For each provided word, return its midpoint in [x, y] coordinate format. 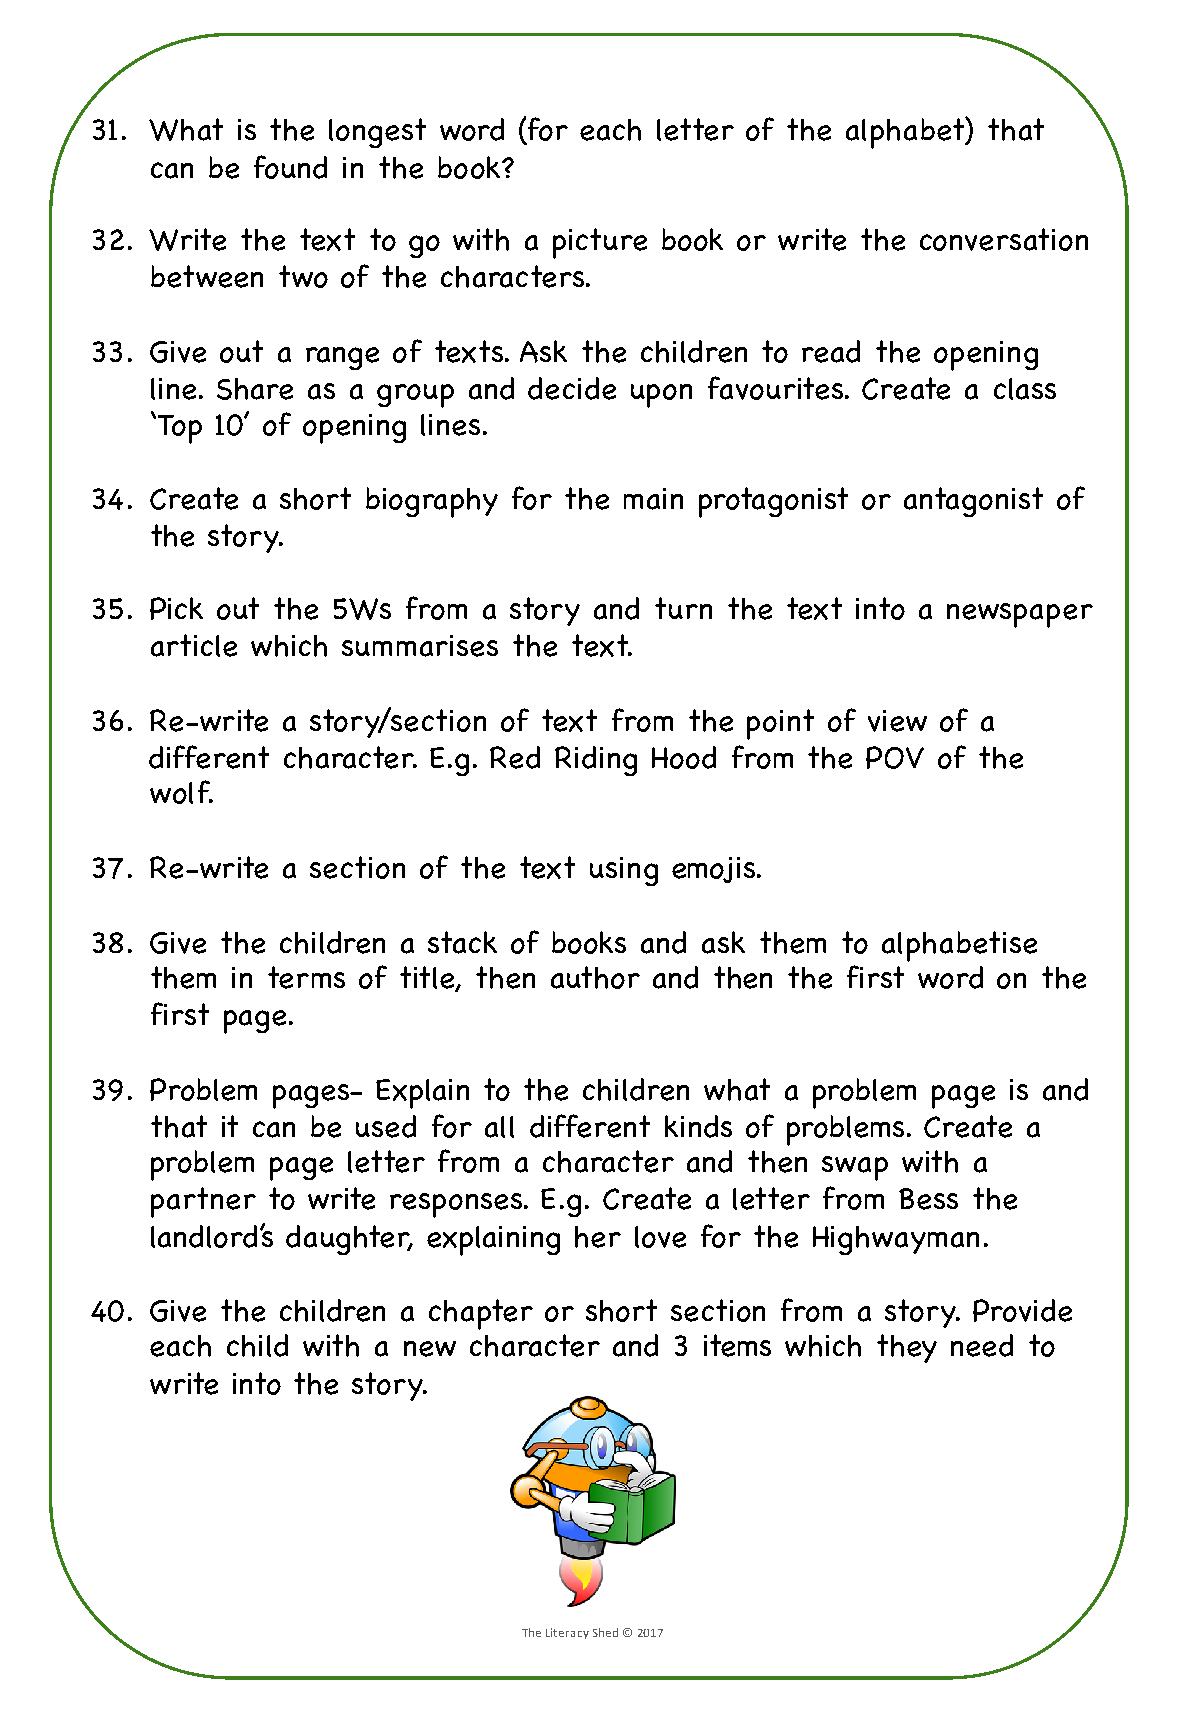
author [595, 977]
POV [895, 757]
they [907, 1348]
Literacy [567, 1633]
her [598, 1237]
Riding [596, 761]
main [653, 499]
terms [306, 977]
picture [600, 243]
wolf [181, 792]
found [290, 167]
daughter [349, 1240]
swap [855, 1168]
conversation [1004, 239]
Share [255, 389]
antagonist [973, 502]
